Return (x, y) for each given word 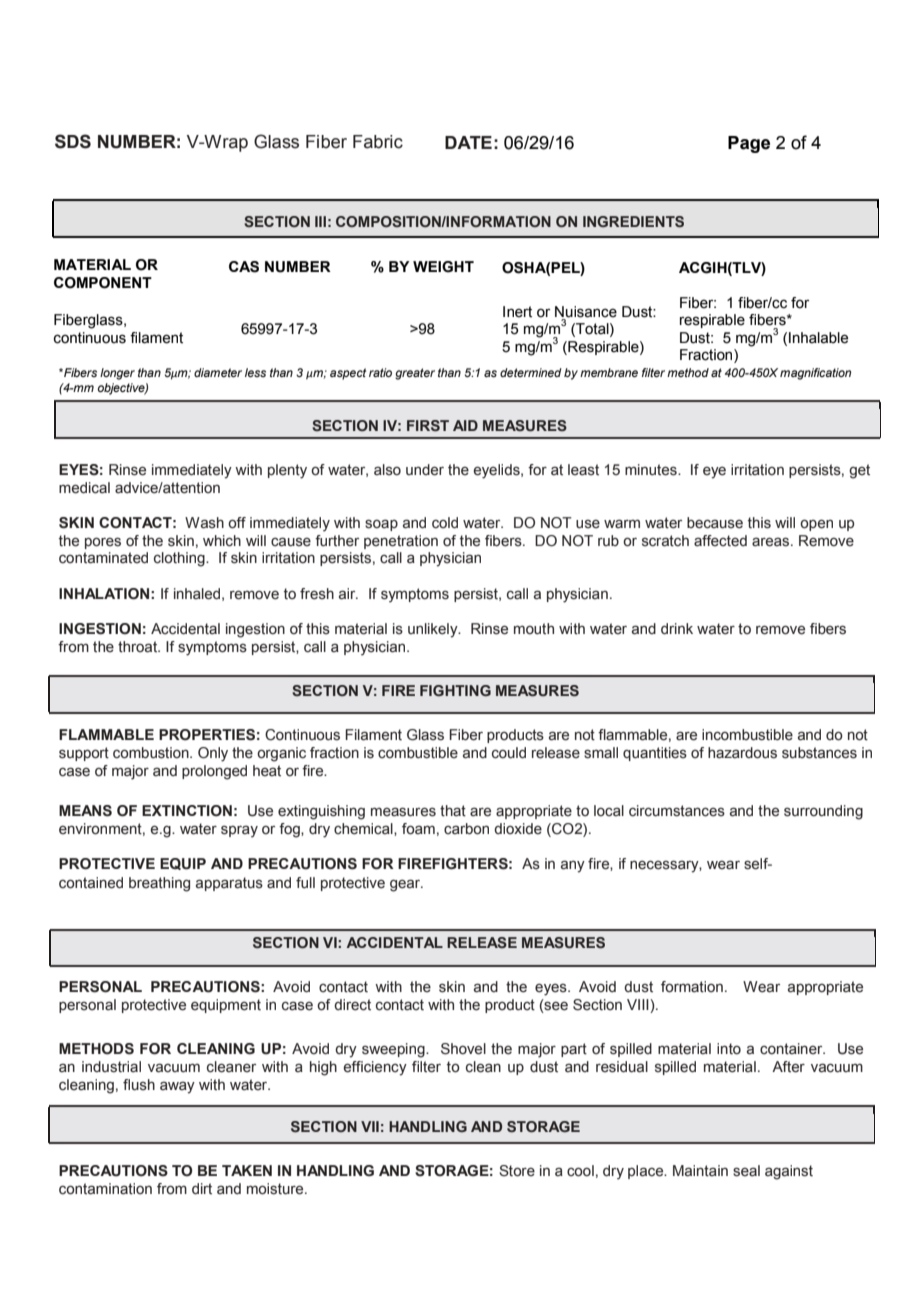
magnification (815, 374)
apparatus (229, 884)
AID (465, 425)
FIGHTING (455, 690)
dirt (202, 1189)
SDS (73, 141)
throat (139, 647)
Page (749, 144)
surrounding (823, 812)
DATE (468, 142)
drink (677, 629)
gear (406, 885)
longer (117, 374)
